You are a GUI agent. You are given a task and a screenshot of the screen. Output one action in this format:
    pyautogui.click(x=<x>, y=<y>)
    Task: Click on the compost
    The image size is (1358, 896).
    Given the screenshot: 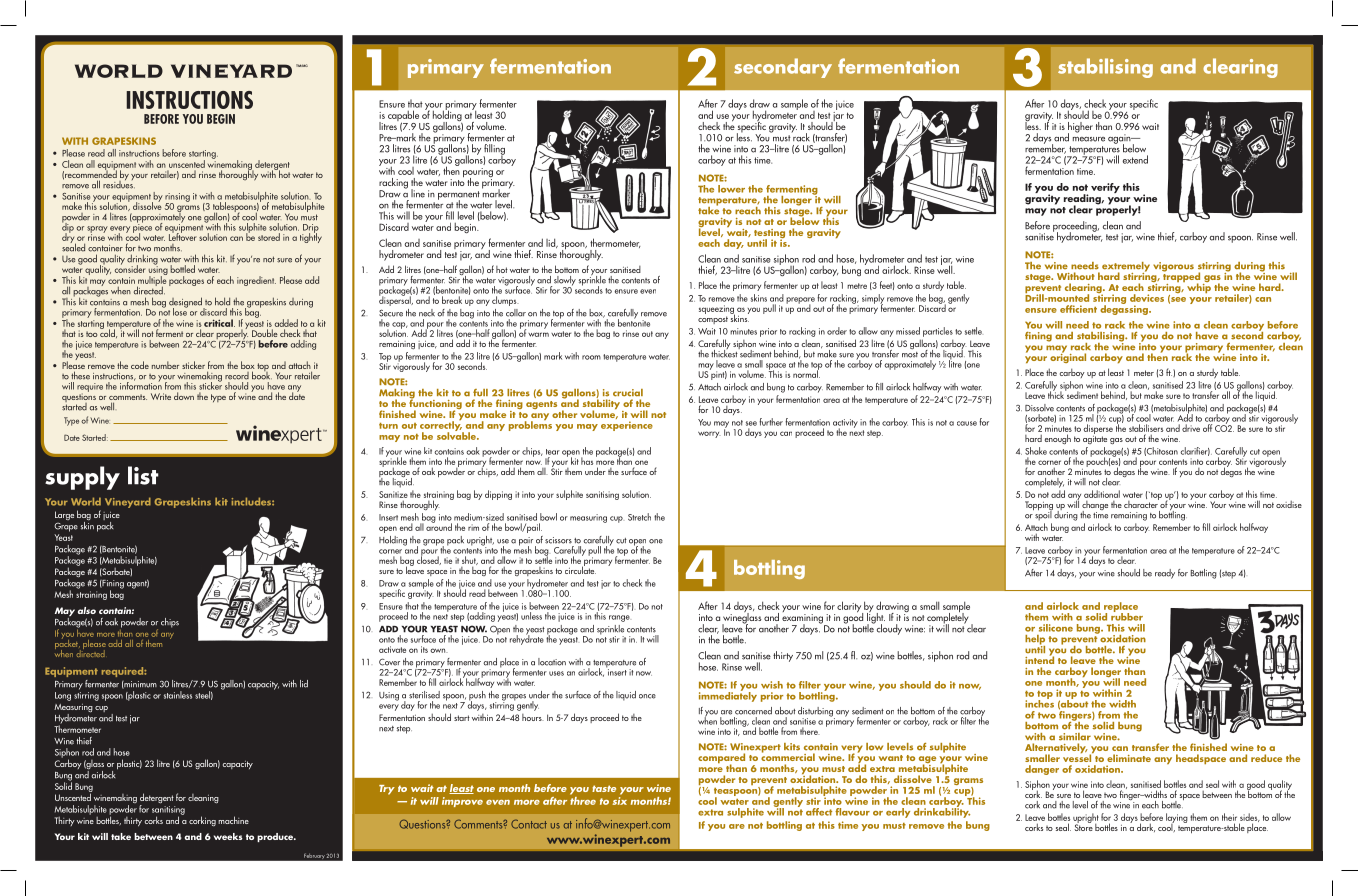 What is the action you would take?
    pyautogui.click(x=713, y=320)
